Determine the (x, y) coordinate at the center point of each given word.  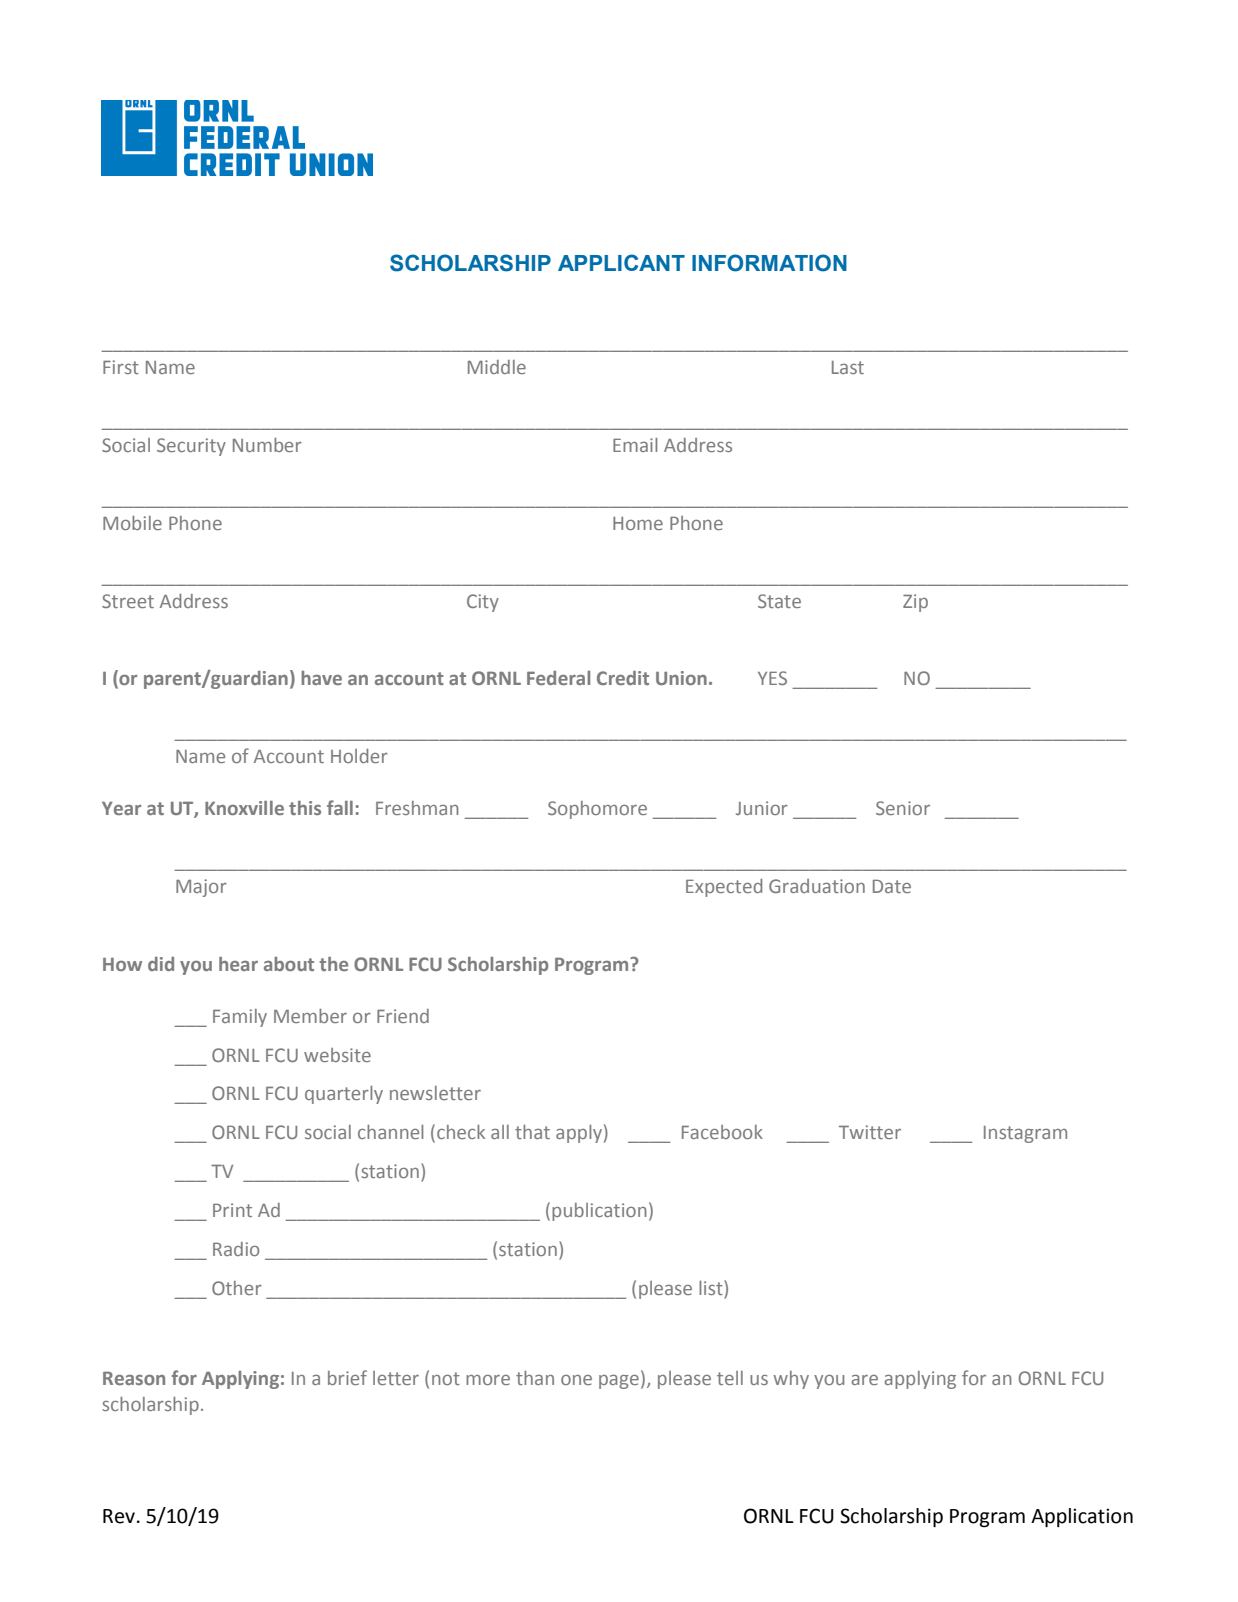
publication (599, 1212)
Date (892, 886)
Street (128, 601)
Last (848, 367)
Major (201, 888)
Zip (915, 603)
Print (232, 1210)
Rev (119, 1516)
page (619, 1382)
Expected (724, 888)
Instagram (1025, 1134)
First (121, 367)
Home (638, 523)
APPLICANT (621, 262)
